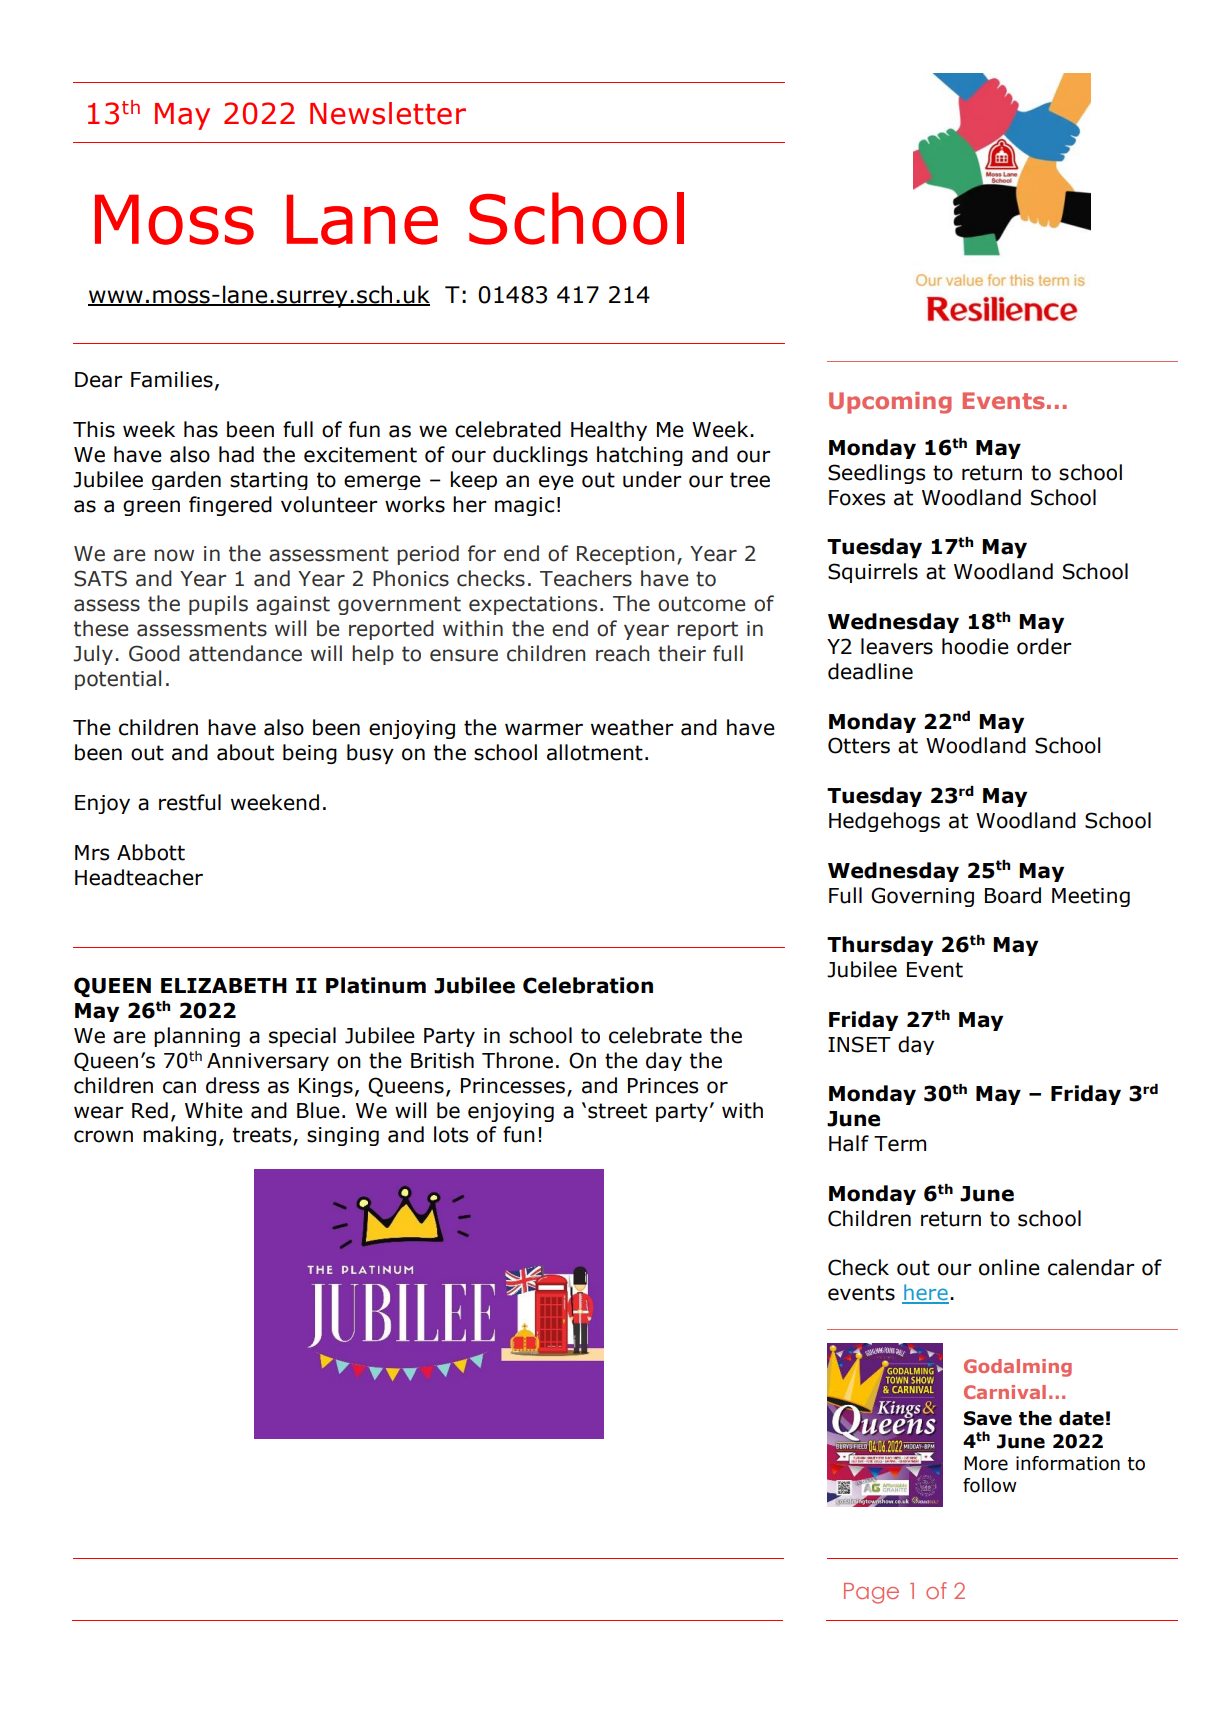  I want to click on making, so click(179, 1136).
